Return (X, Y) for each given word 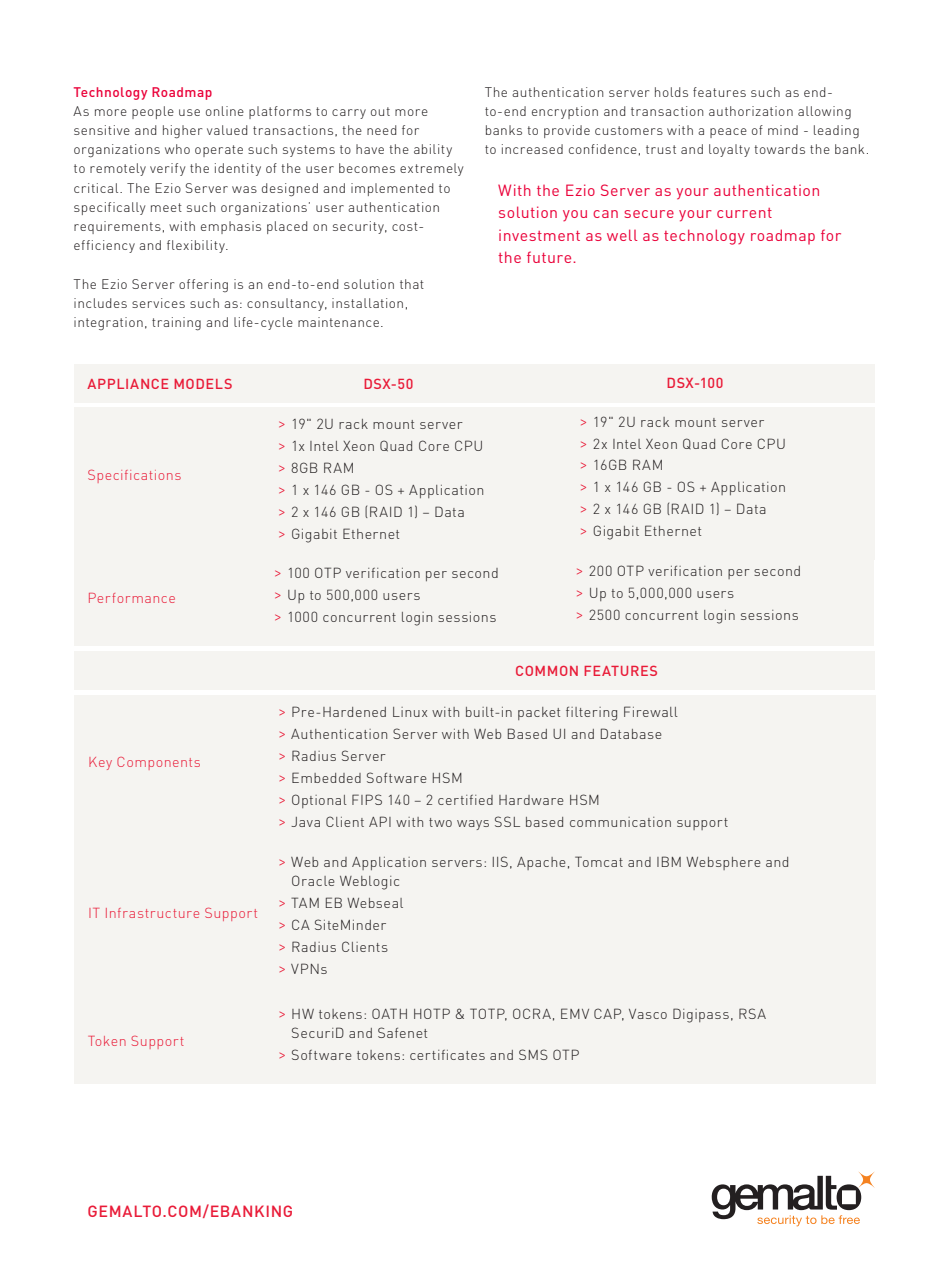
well (622, 235)
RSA (752, 1013)
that (412, 284)
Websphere (723, 863)
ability (433, 150)
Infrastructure (152, 913)
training (176, 324)
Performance (132, 598)
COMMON (547, 671)
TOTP (488, 1014)
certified (465, 800)
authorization (751, 111)
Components (158, 763)
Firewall (651, 711)
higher (182, 132)
